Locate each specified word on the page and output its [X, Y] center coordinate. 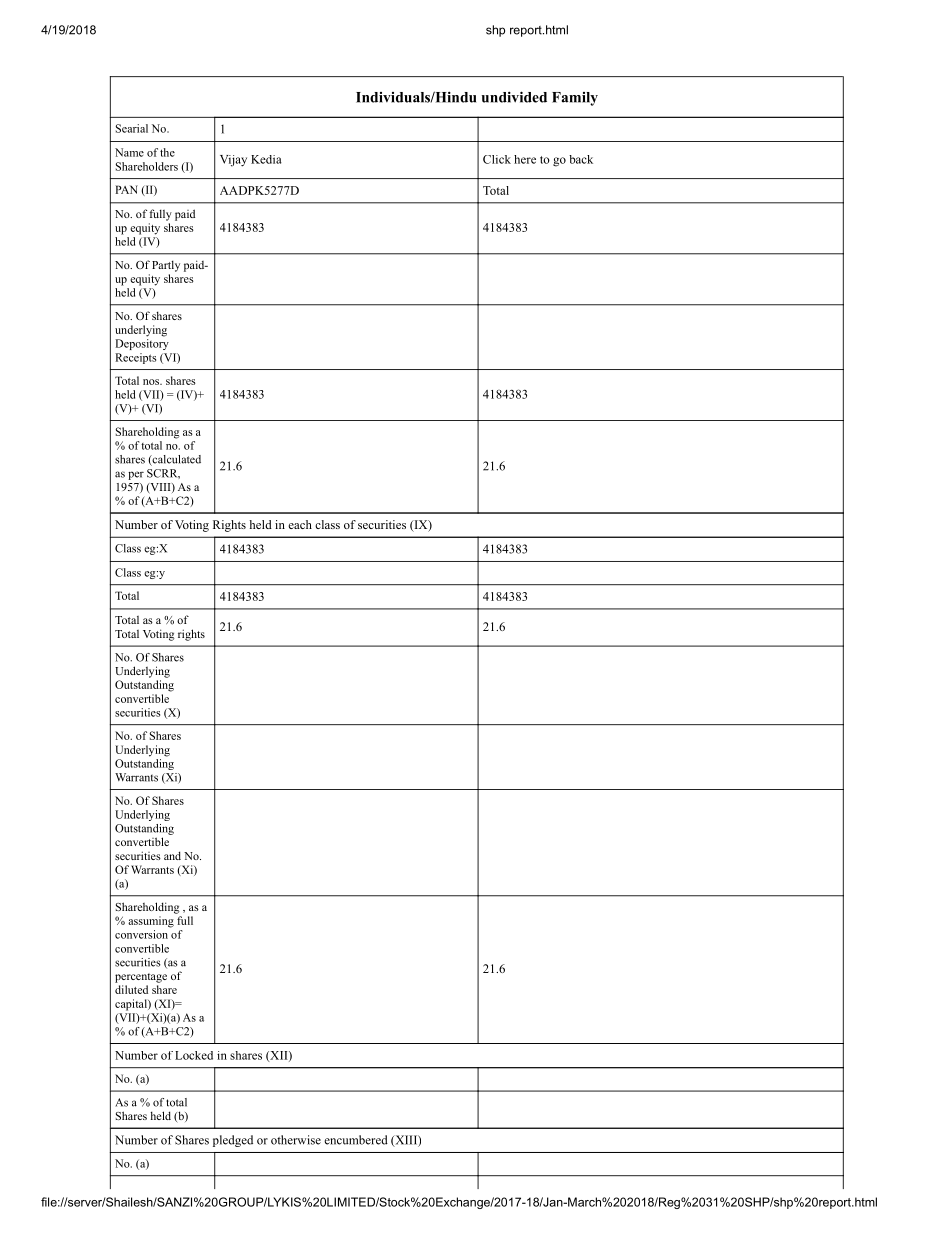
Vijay [233, 161]
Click [497, 159]
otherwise [296, 1140]
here [525, 159]
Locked [194, 1055]
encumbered [356, 1140]
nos [152, 382]
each [300, 524]
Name [129, 152]
